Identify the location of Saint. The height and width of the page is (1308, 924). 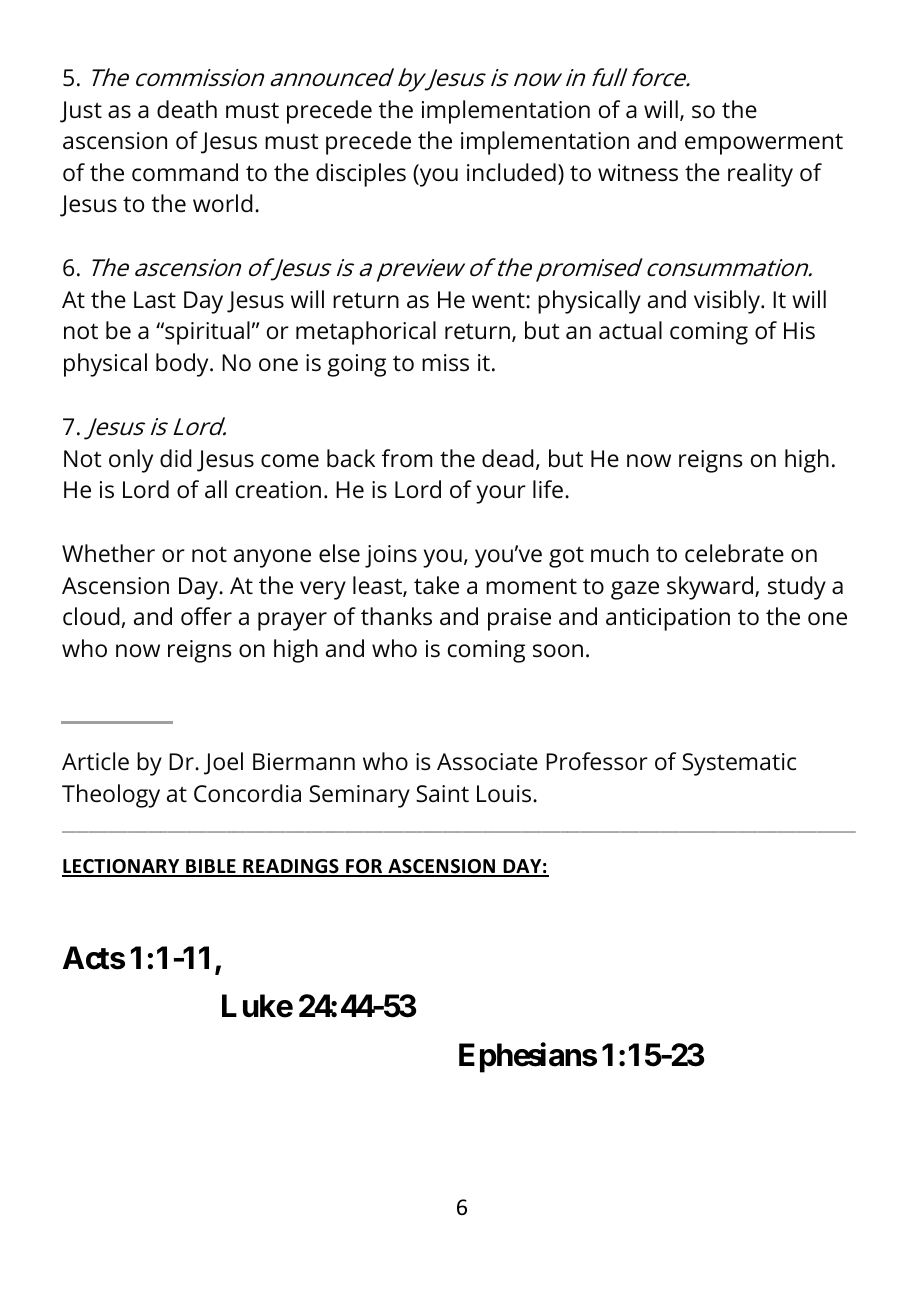
(442, 794).
